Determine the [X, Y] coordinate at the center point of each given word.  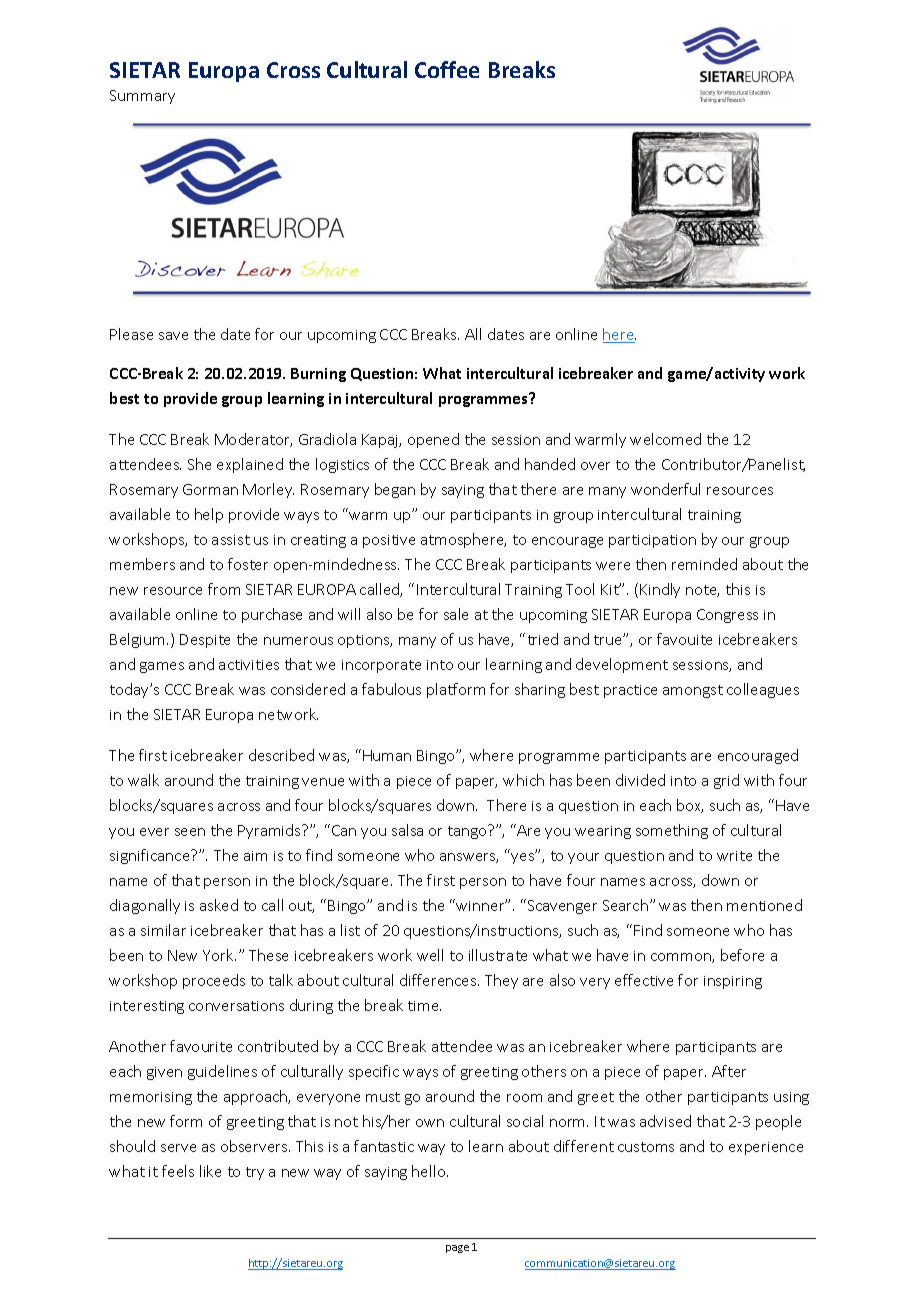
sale [456, 614]
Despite [205, 641]
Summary [142, 97]
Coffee [447, 69]
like [210, 1171]
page [457, 1249]
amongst [693, 691]
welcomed [665, 439]
